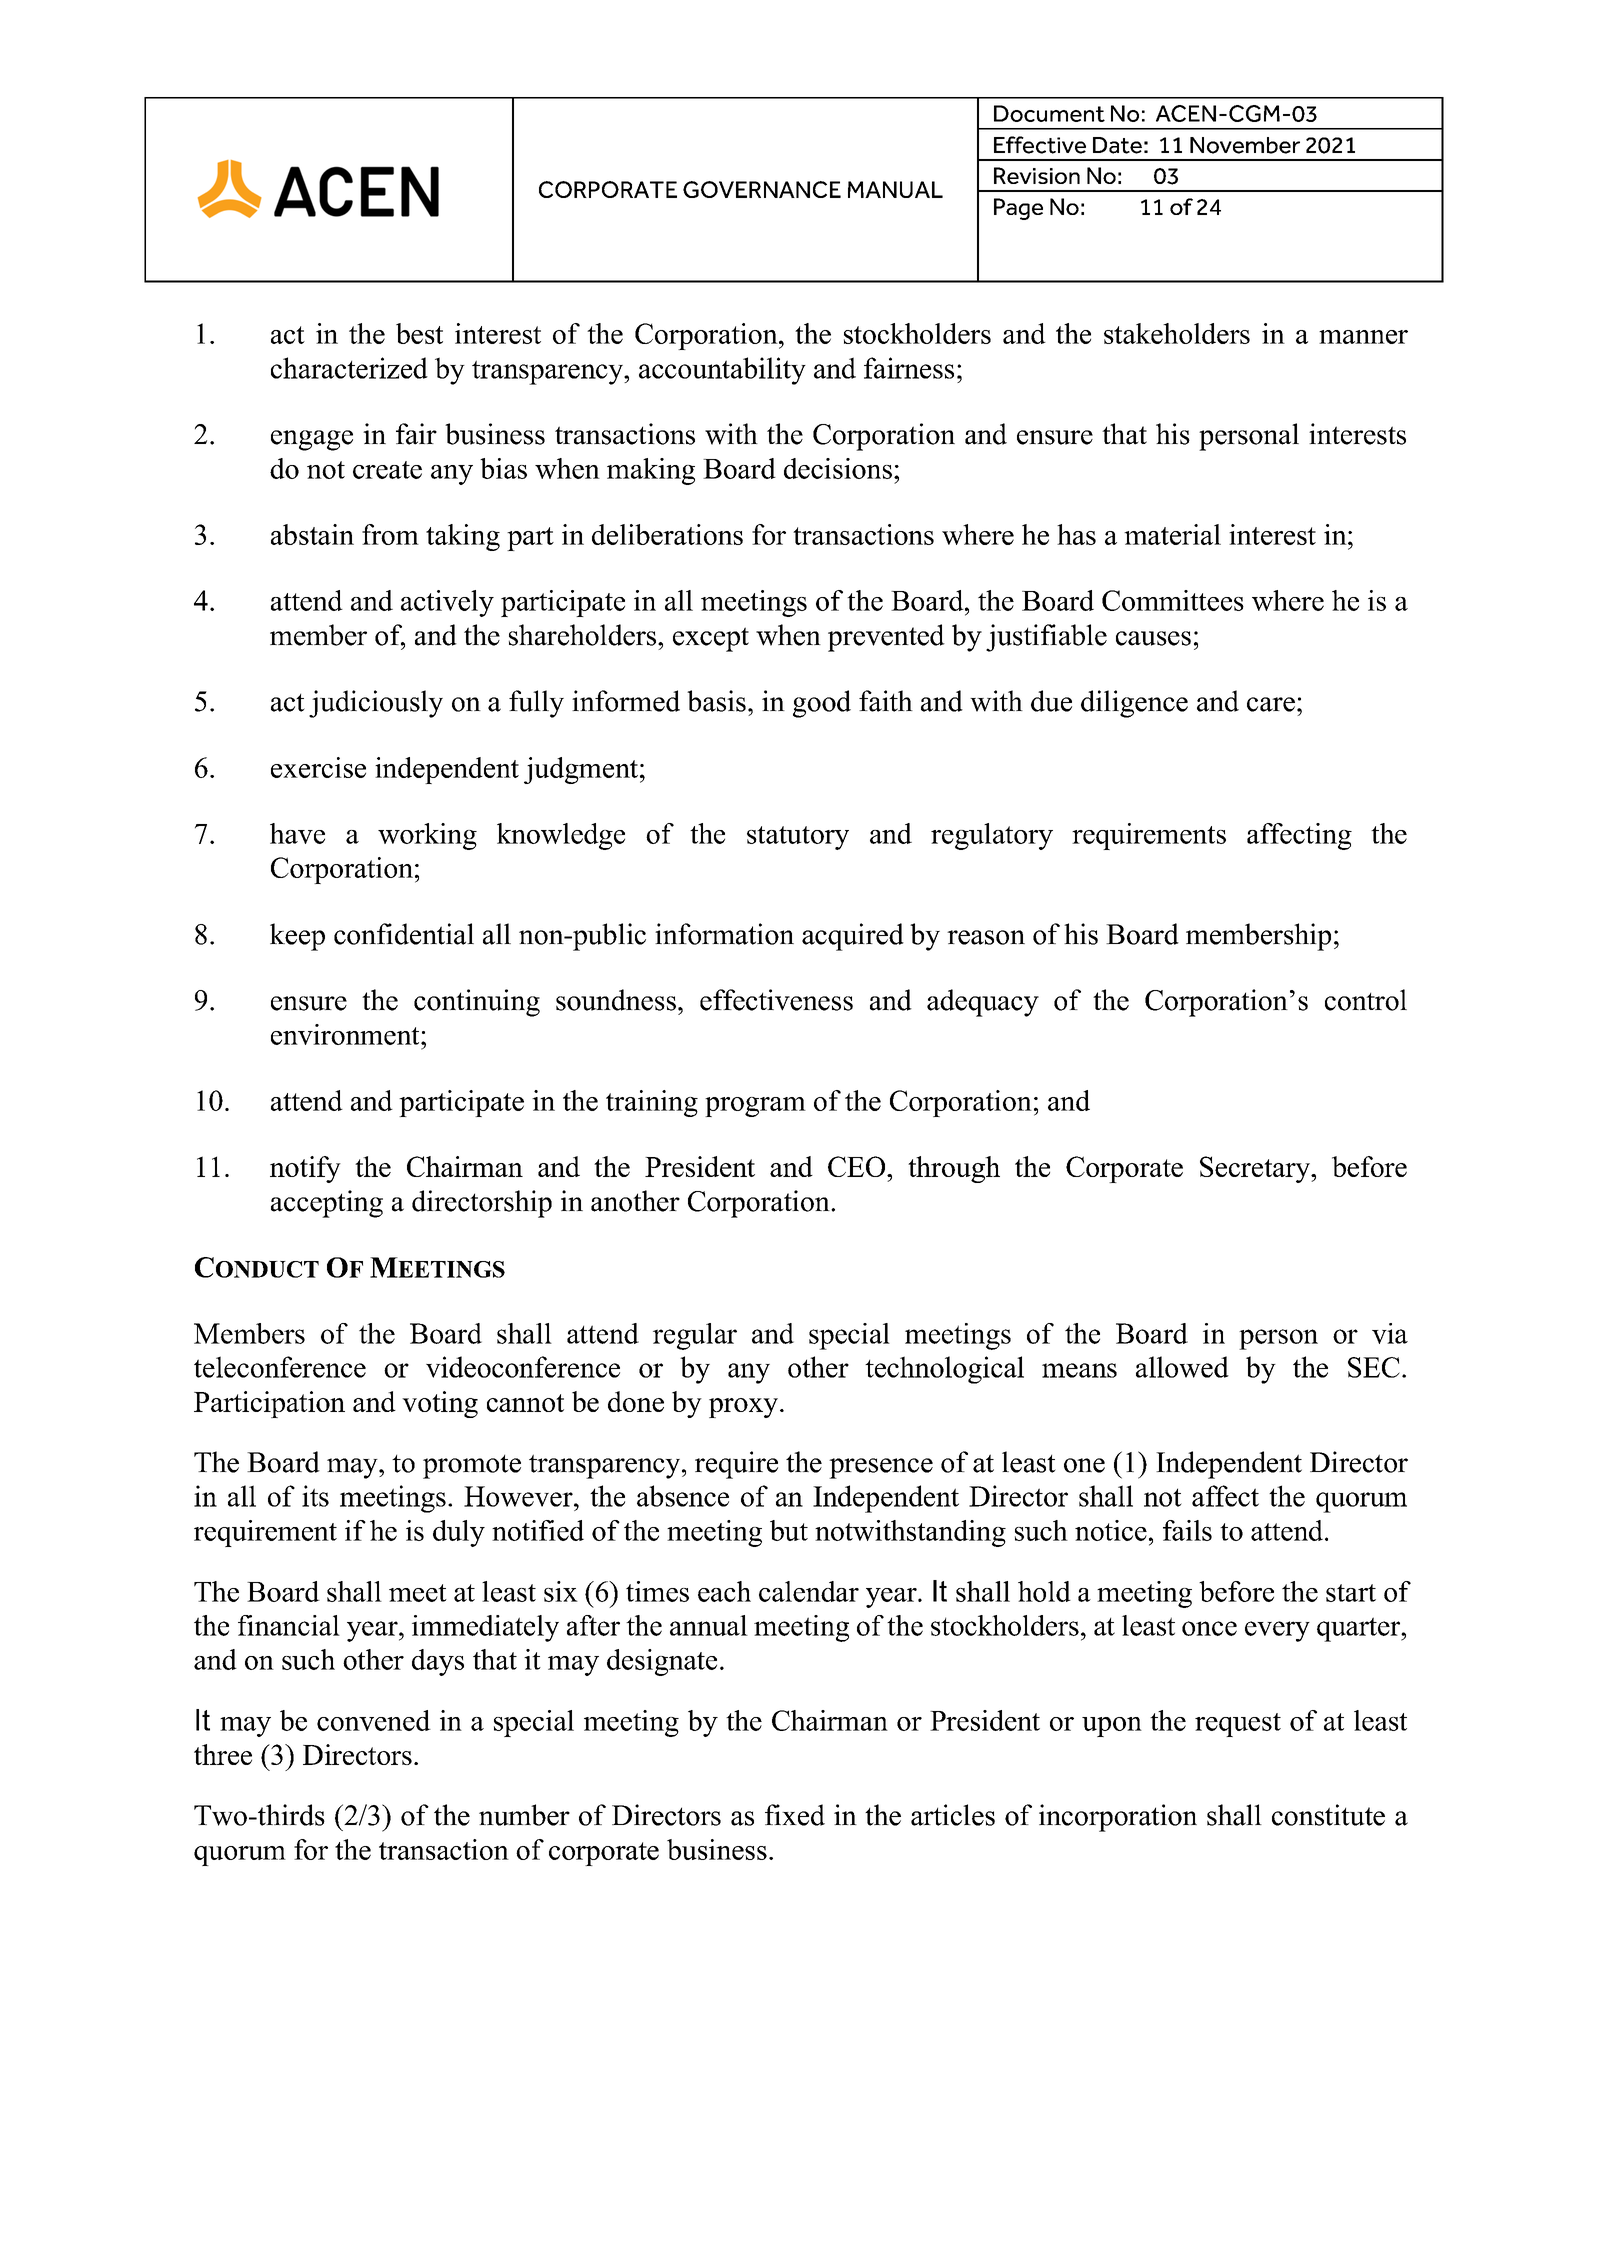  What do you see at coordinates (1245, 145) in the document?
I see `November` at bounding box center [1245, 145].
